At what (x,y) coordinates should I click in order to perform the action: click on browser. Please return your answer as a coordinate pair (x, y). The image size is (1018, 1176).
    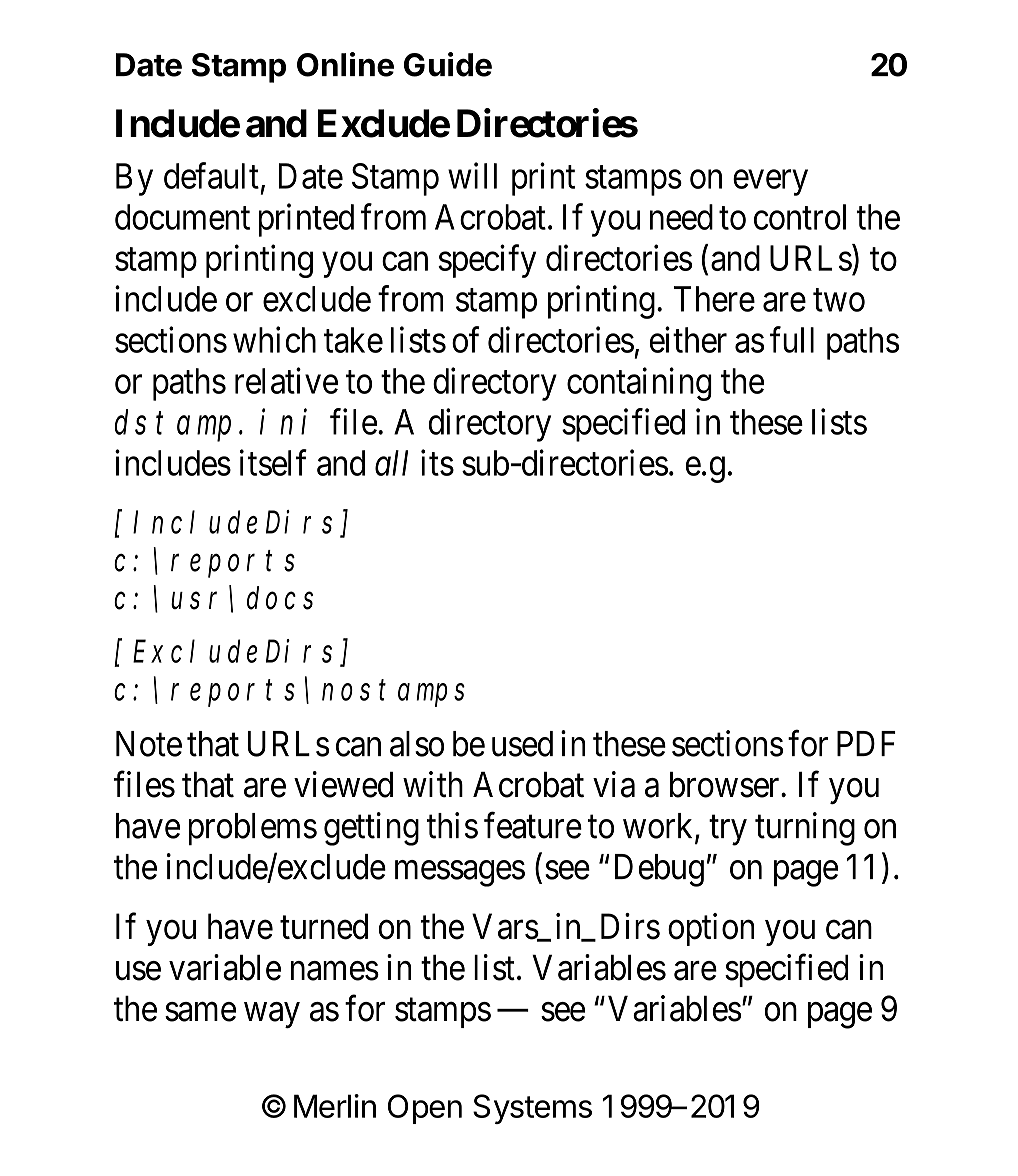
    Looking at the image, I should click on (726, 785).
